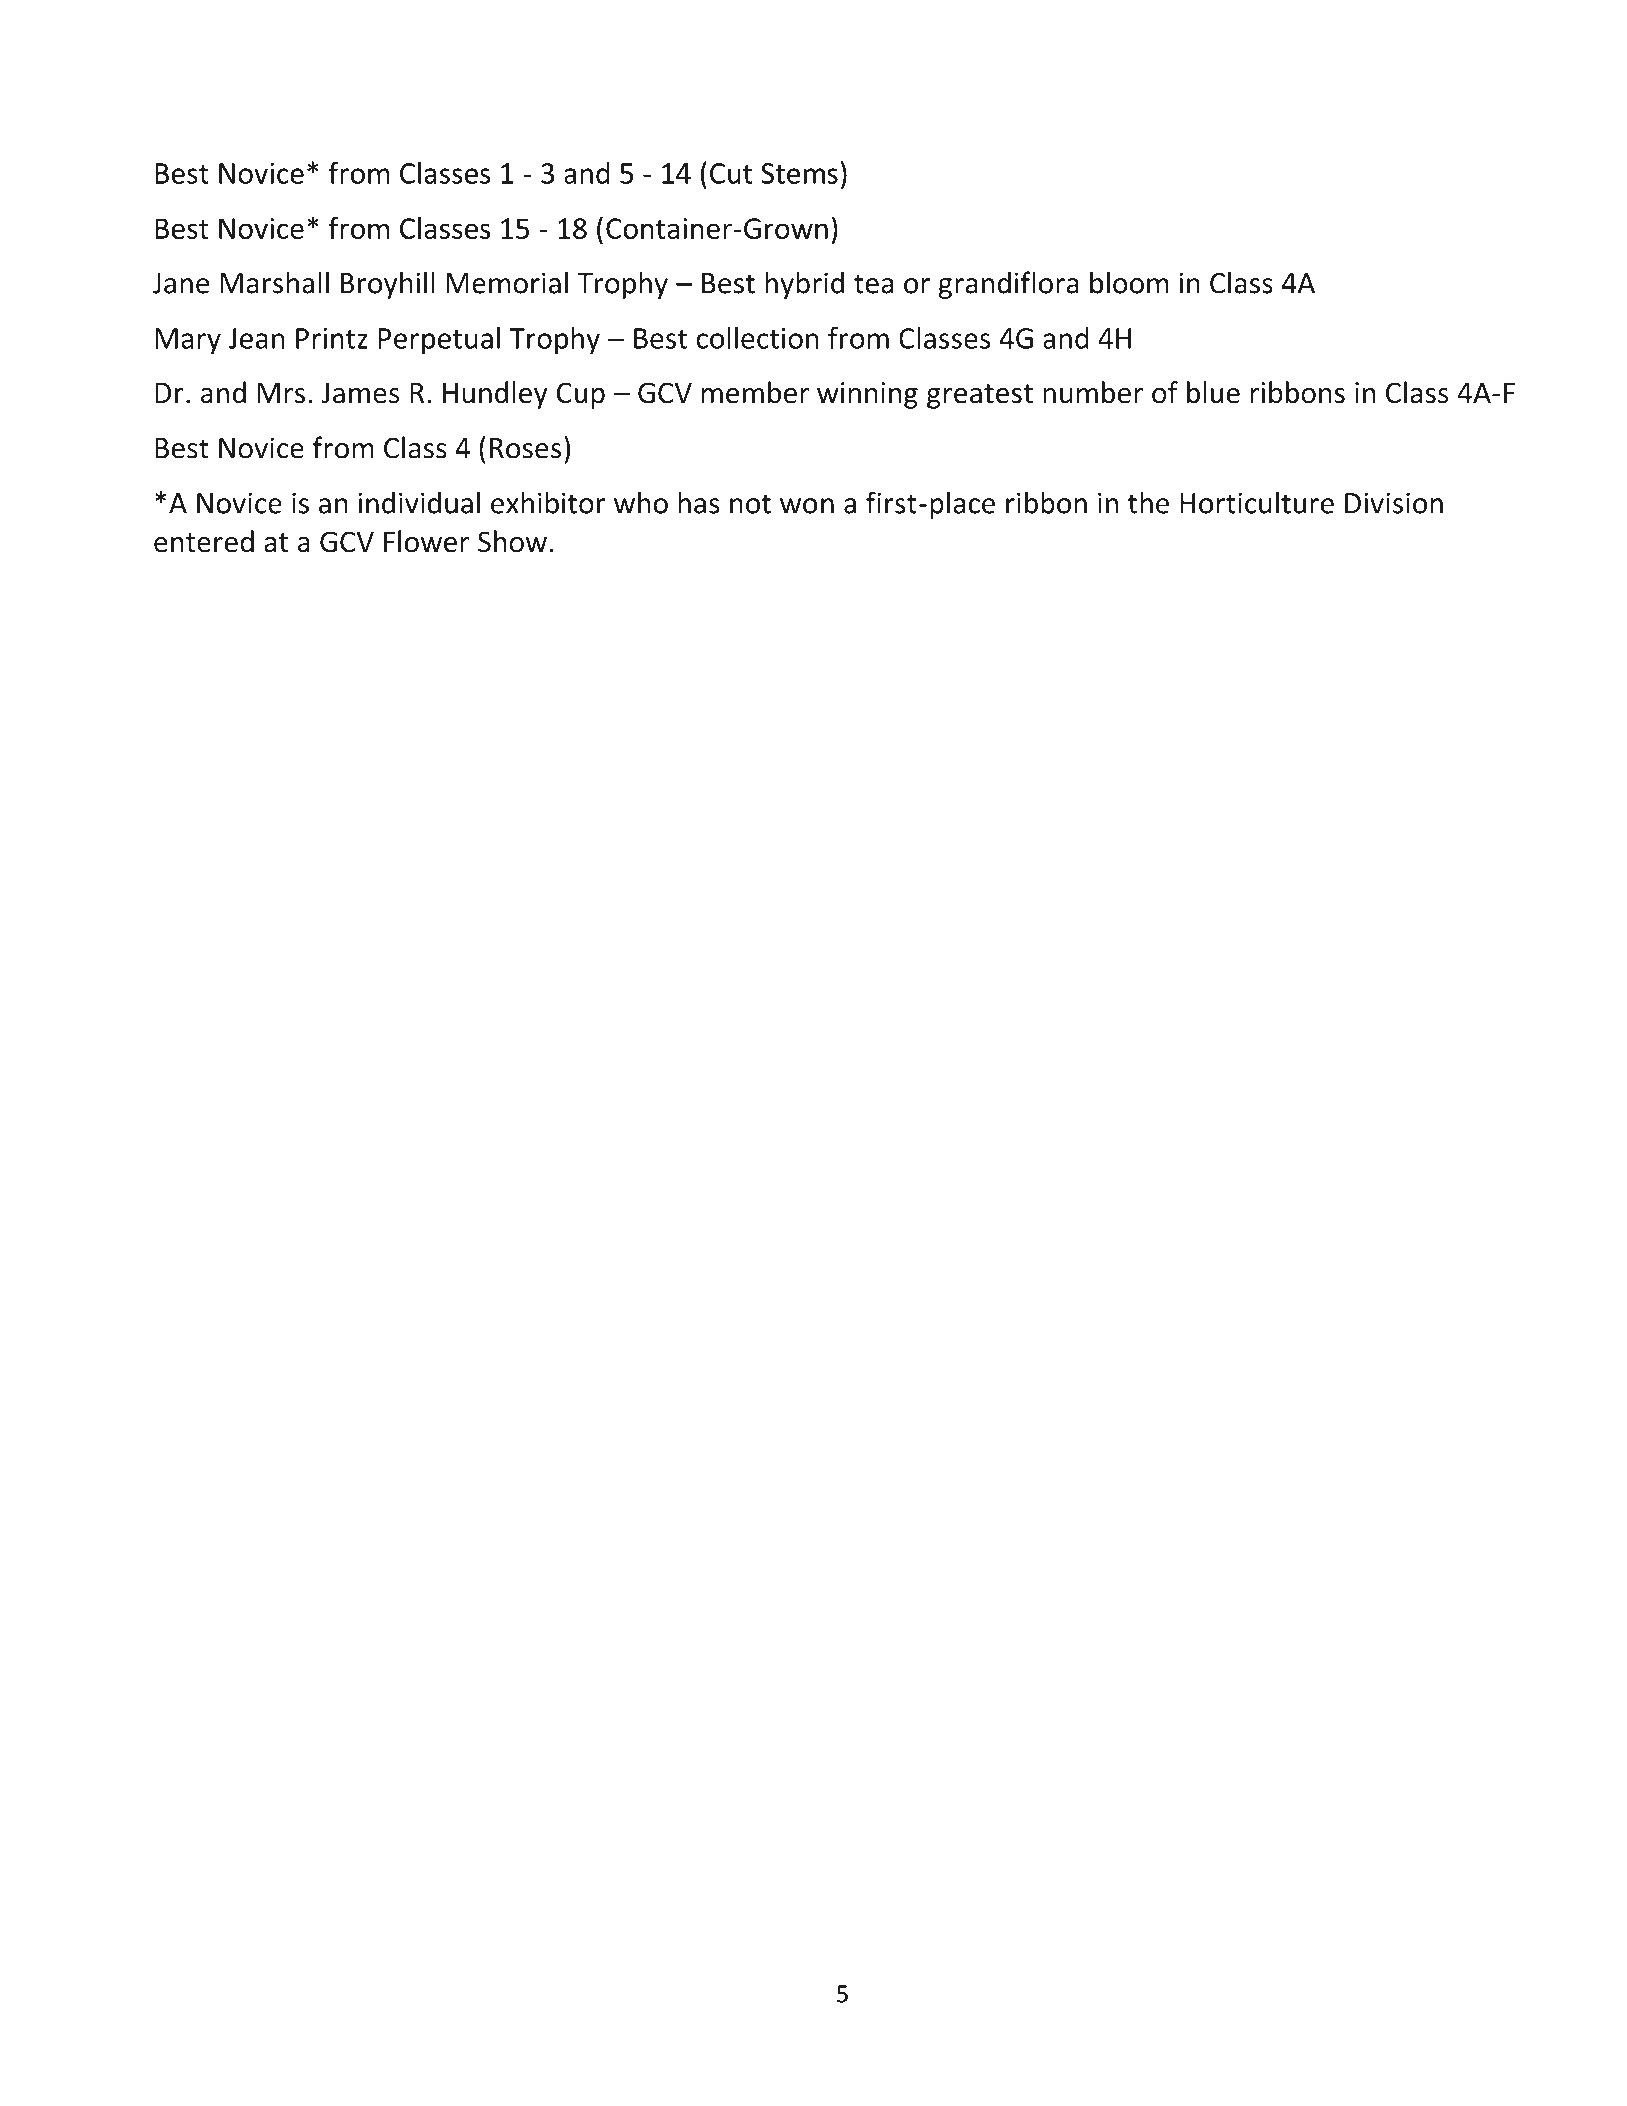 The width and height of the screenshot is (1627, 2106). What do you see at coordinates (731, 173) in the screenshot?
I see `Cut` at bounding box center [731, 173].
